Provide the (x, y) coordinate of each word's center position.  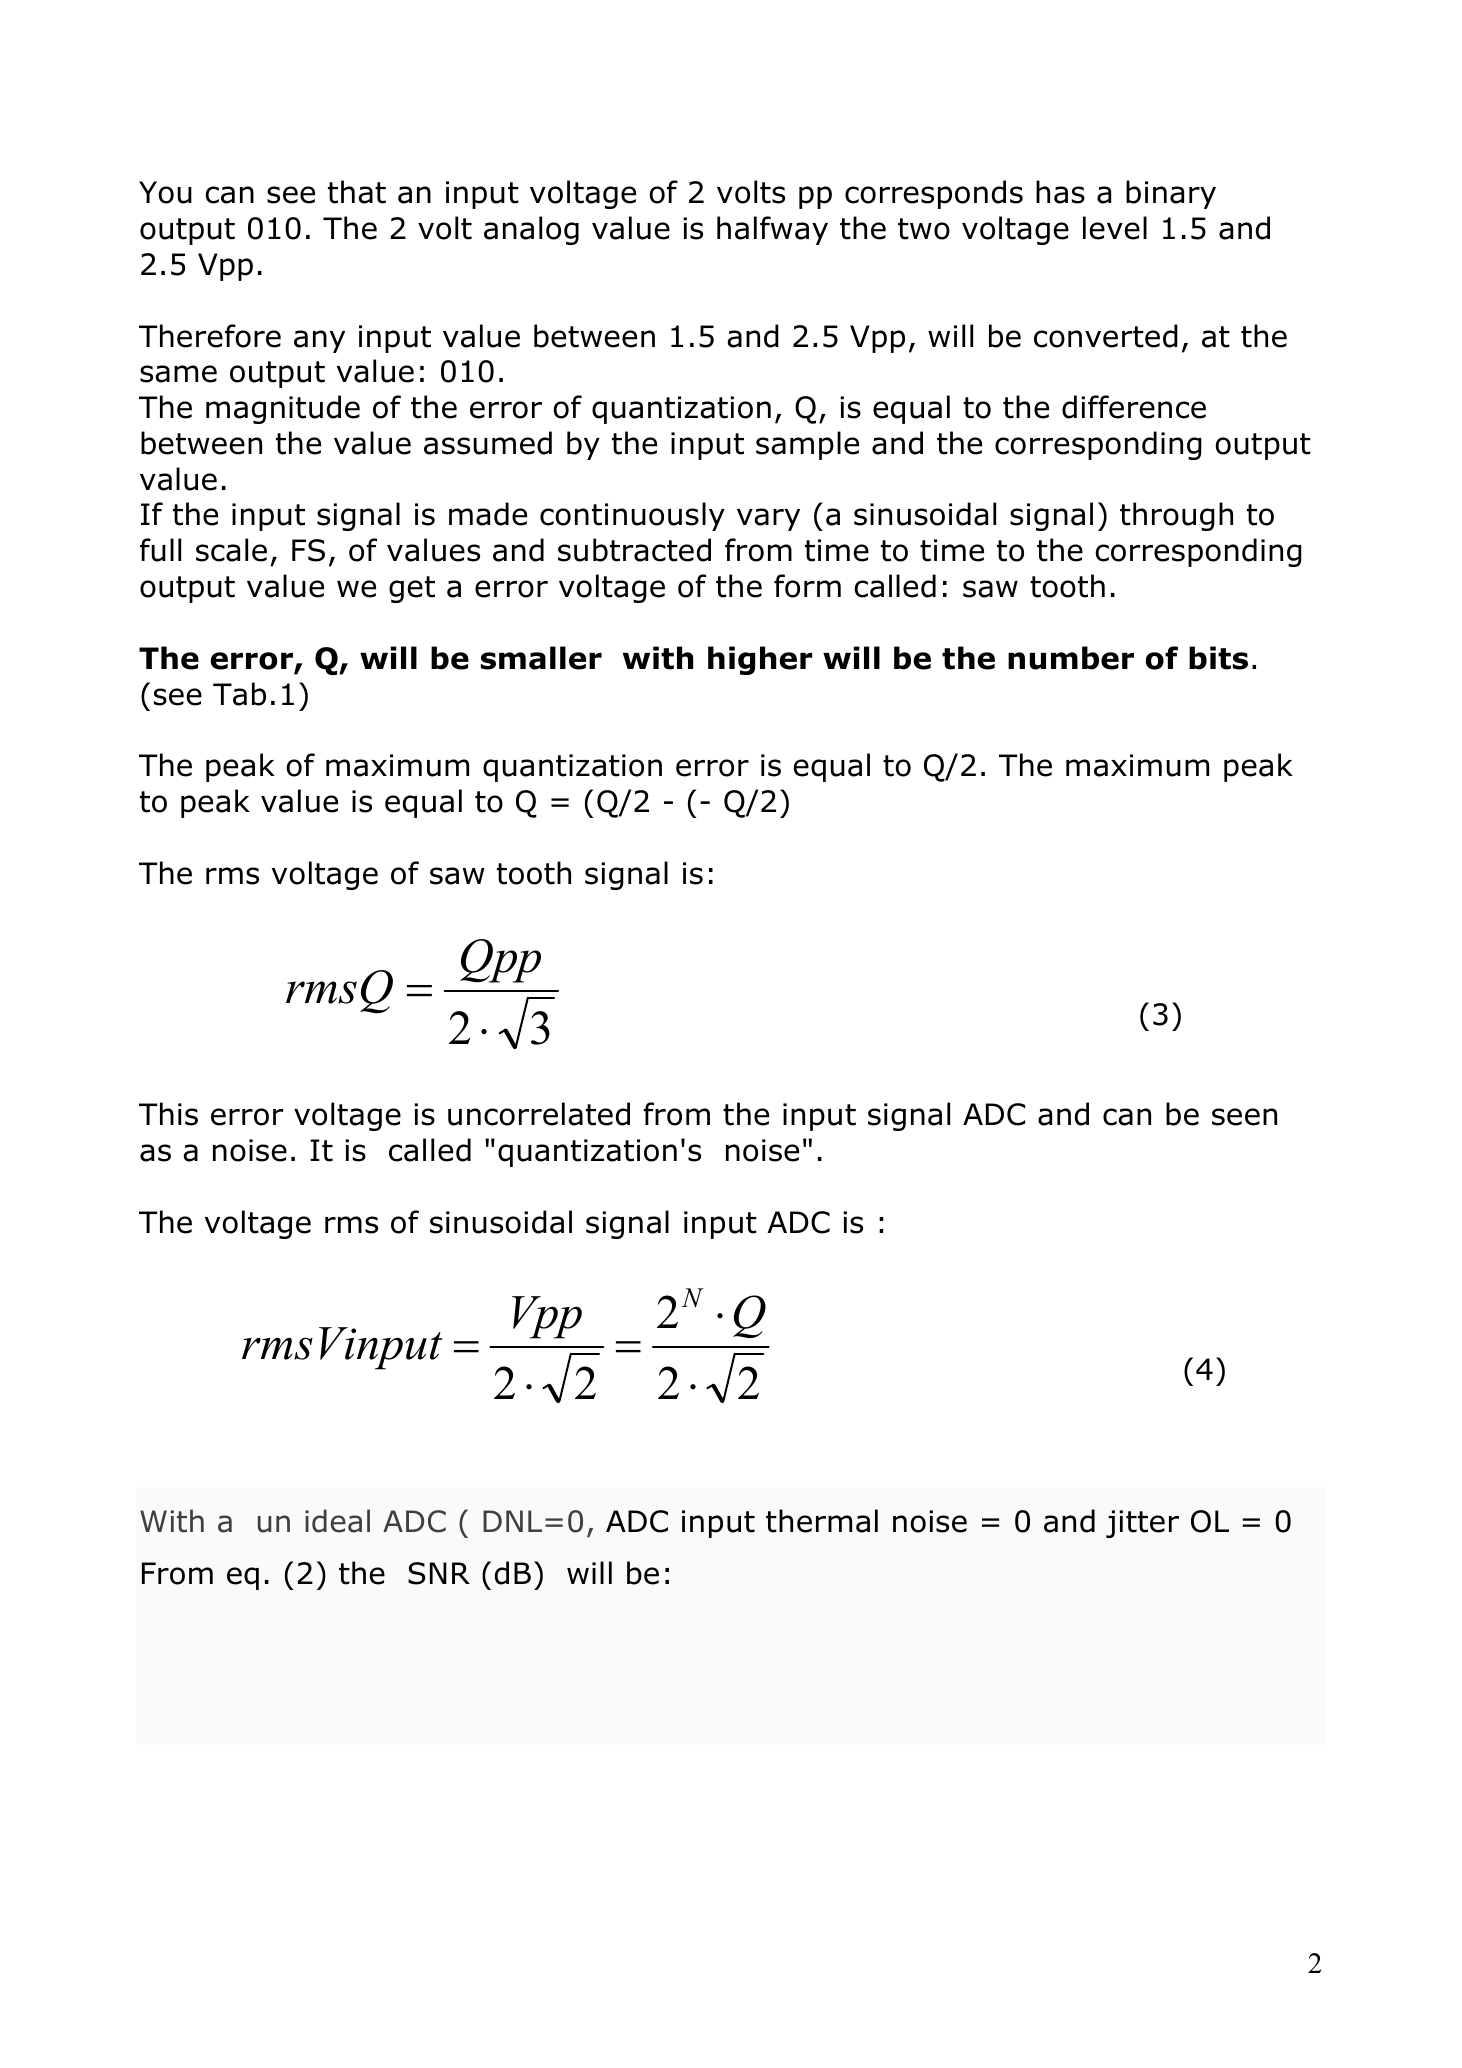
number (1071, 658)
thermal (822, 1521)
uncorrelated (539, 1114)
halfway (772, 230)
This (168, 1114)
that (357, 192)
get (412, 589)
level (1115, 228)
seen (1244, 1117)
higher (760, 660)
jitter (1142, 1524)
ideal (337, 1521)
